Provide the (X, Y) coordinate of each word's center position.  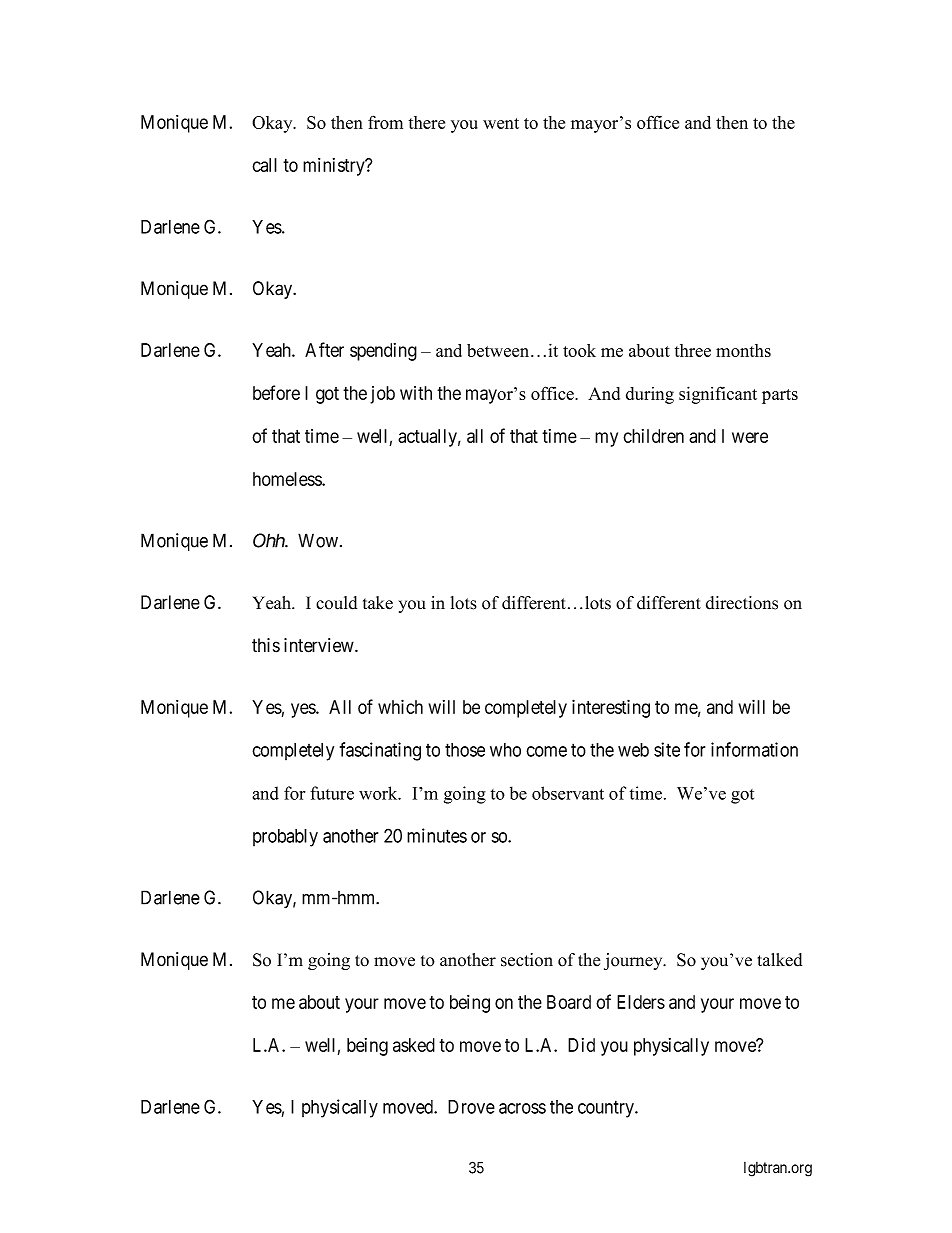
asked (414, 1045)
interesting (611, 708)
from (385, 122)
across (522, 1108)
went (501, 123)
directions (742, 603)
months (743, 350)
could (336, 603)
